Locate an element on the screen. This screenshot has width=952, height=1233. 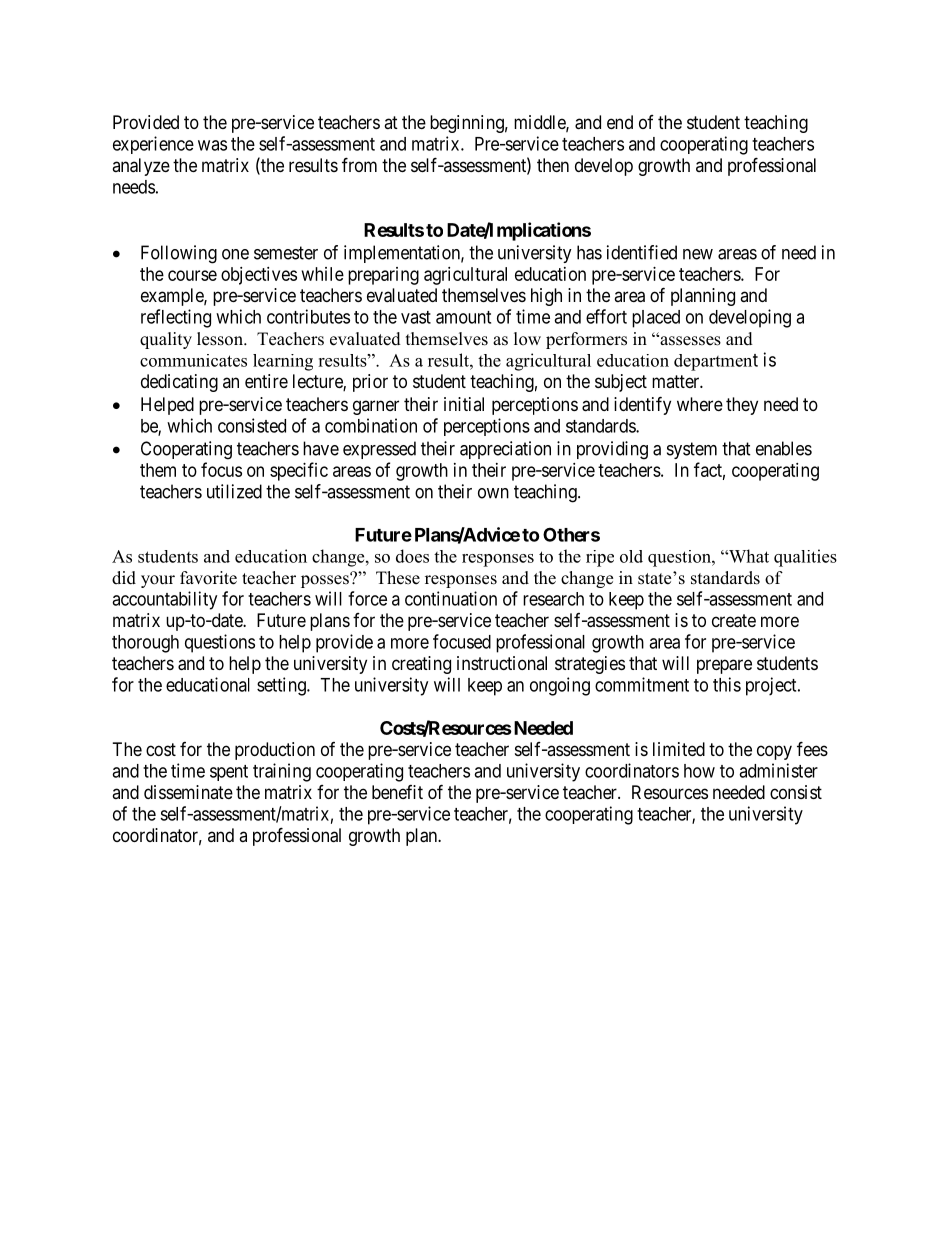
preparing is located at coordinates (383, 276).
